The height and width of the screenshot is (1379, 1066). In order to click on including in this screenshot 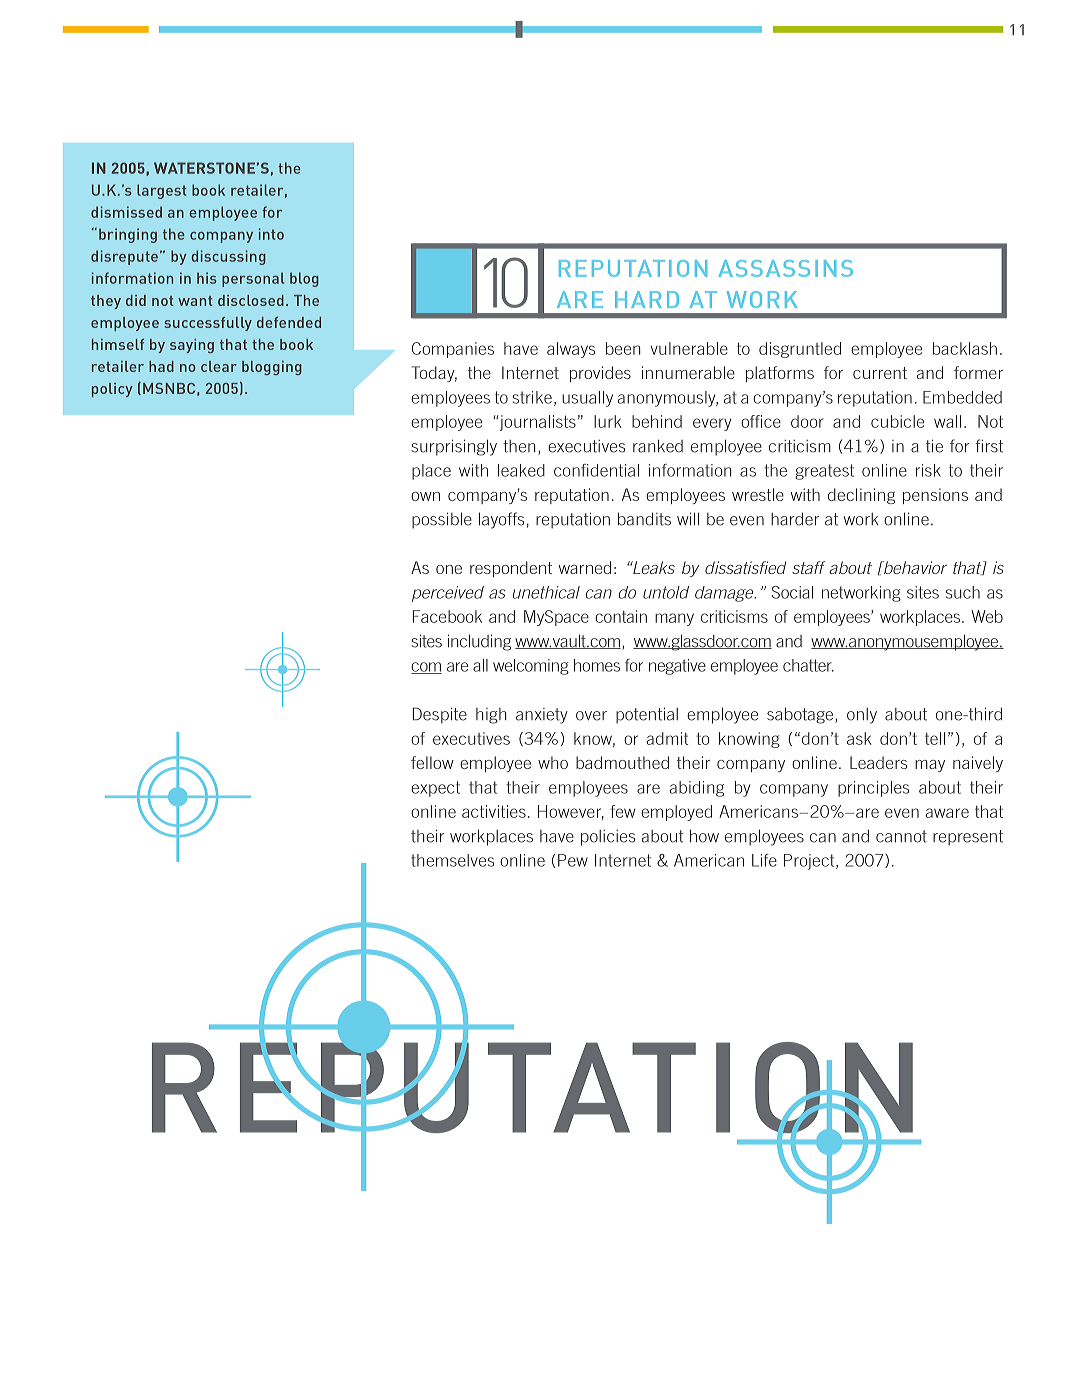, I will do `click(479, 642)`.
